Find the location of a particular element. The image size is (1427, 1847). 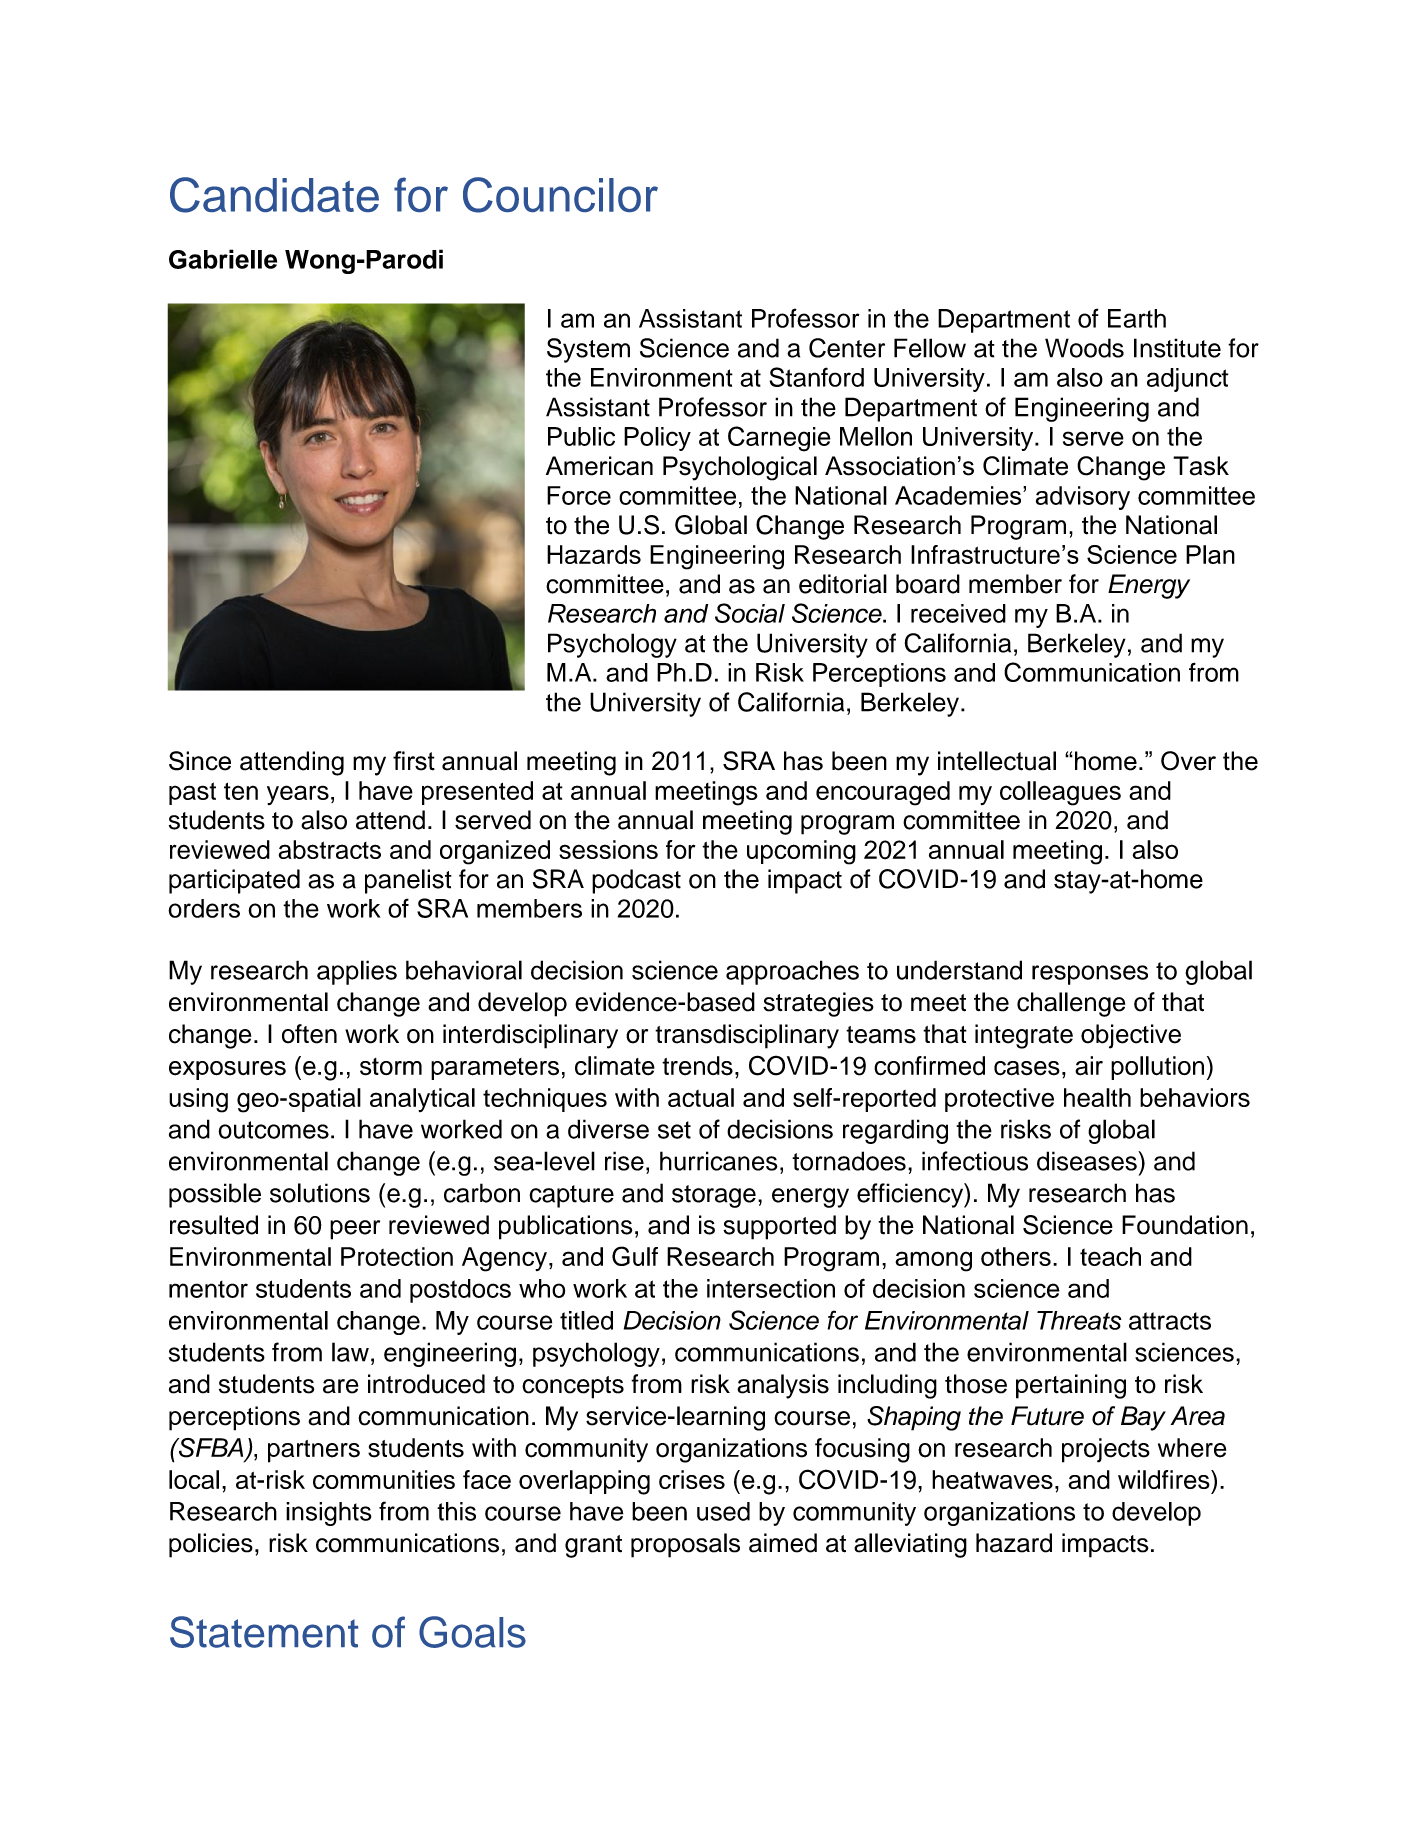

Candidate is located at coordinates (274, 195).
